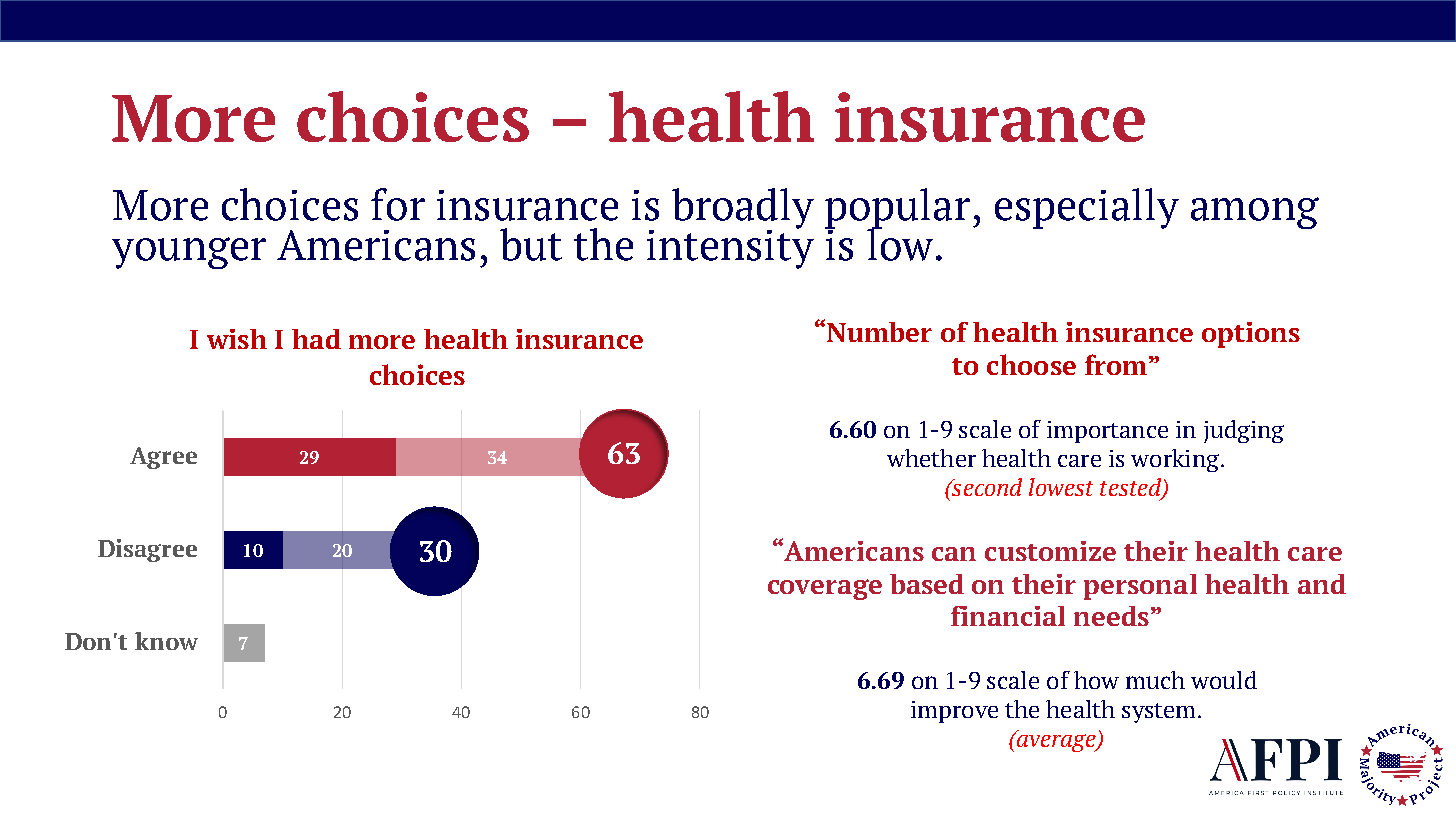  Describe the element at coordinates (954, 712) in the screenshot. I see `improve` at that location.
